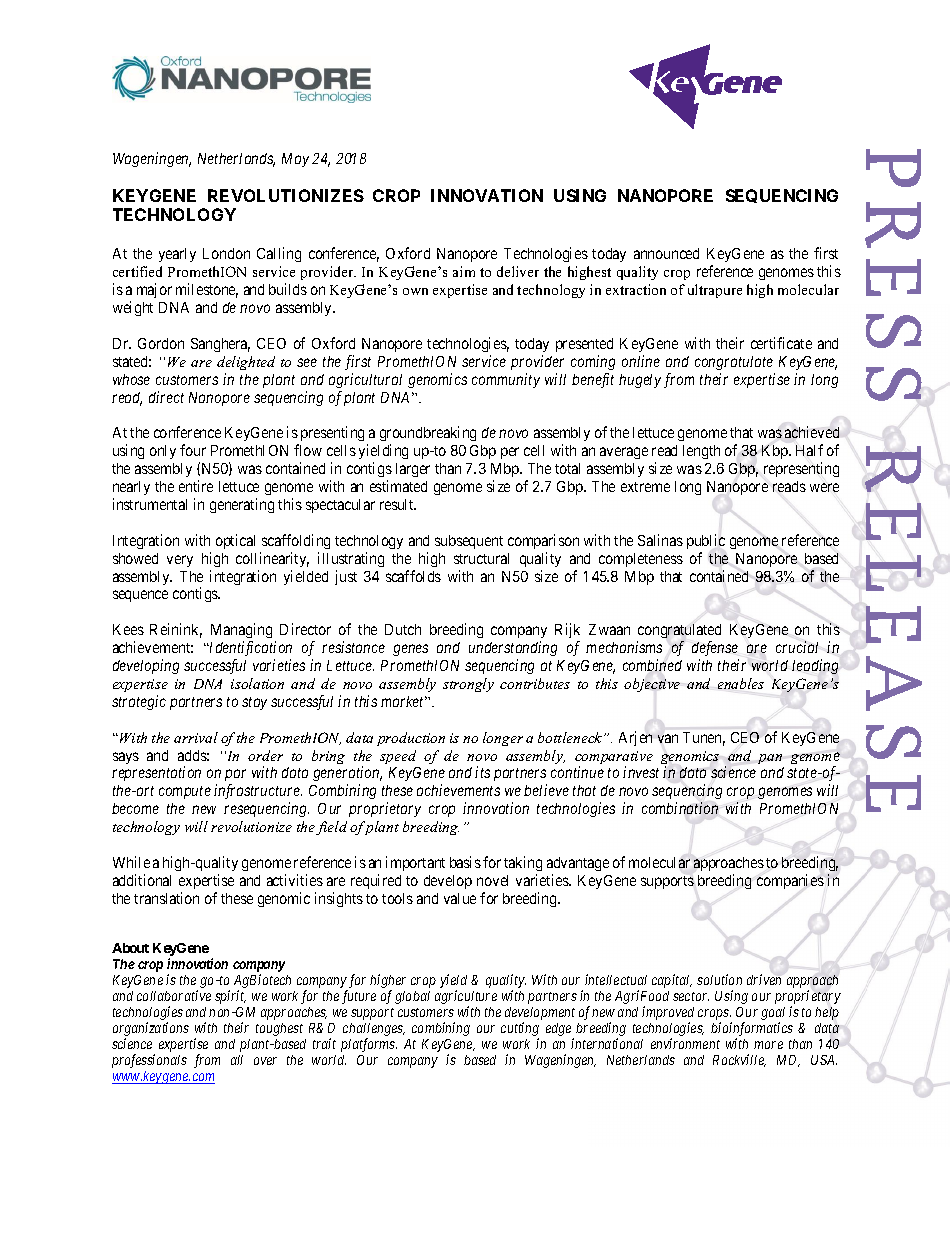 The width and height of the image is (952, 1233). Describe the element at coordinates (752, 1030) in the image. I see `bioinformatics` at that location.
